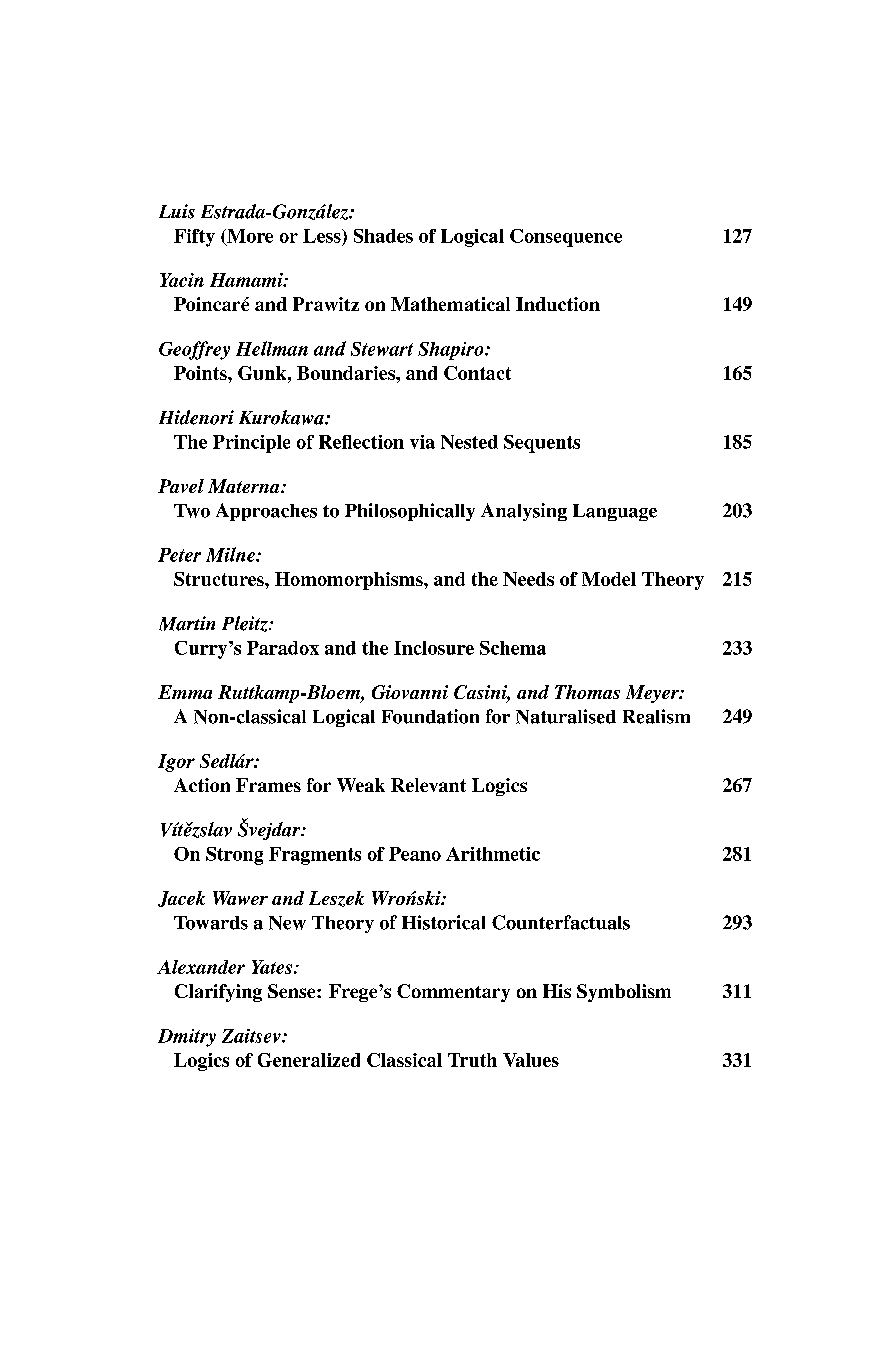 The width and height of the page is (896, 1345). Describe the element at coordinates (410, 692) in the page. I see `Giovanni` at that location.
